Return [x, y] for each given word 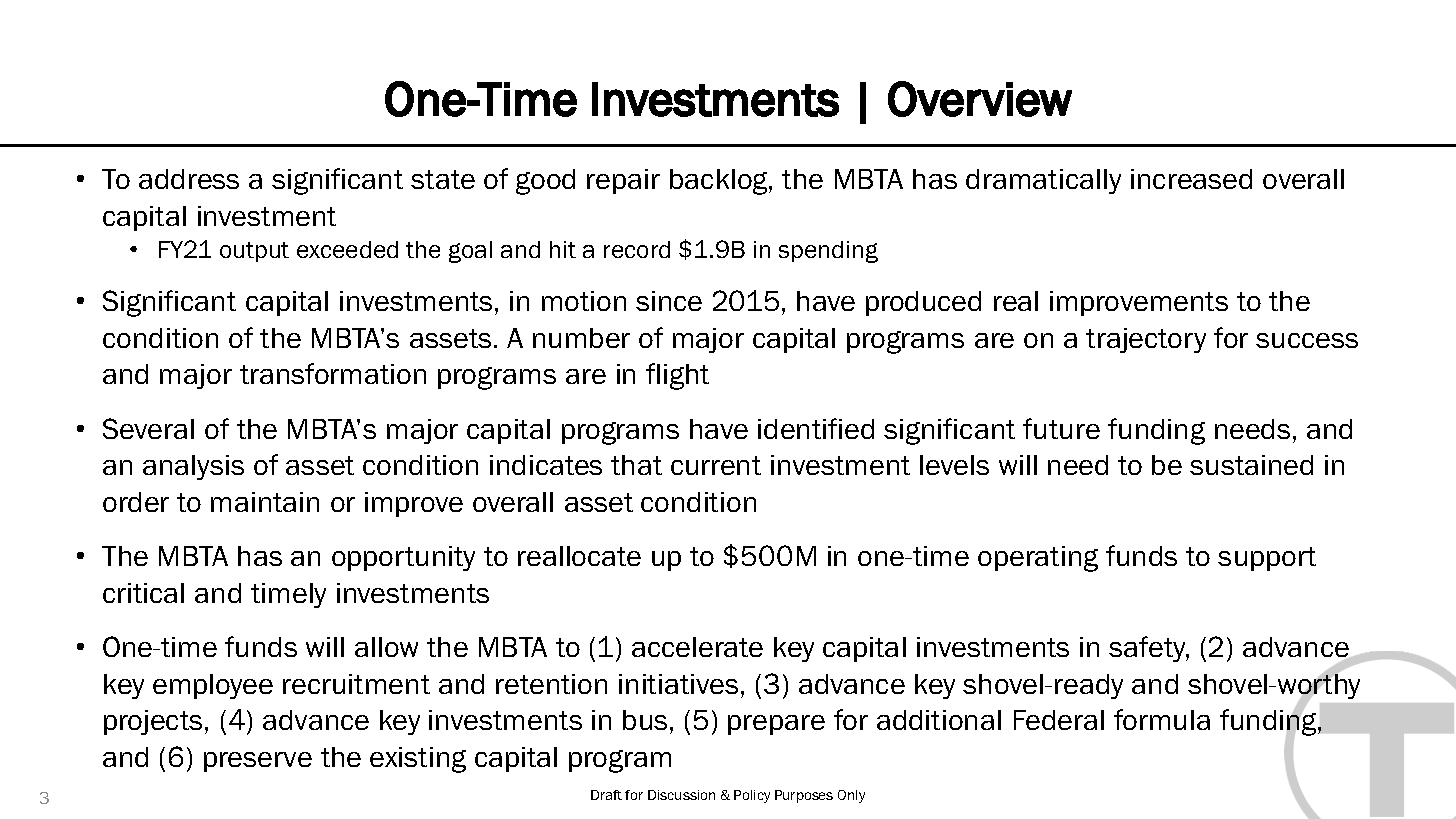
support [1267, 559]
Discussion [681, 795]
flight [677, 376]
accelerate [697, 647]
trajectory [1146, 340]
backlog [720, 182]
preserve [258, 762]
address [189, 179]
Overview [980, 99]
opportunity [403, 558]
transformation [333, 373]
